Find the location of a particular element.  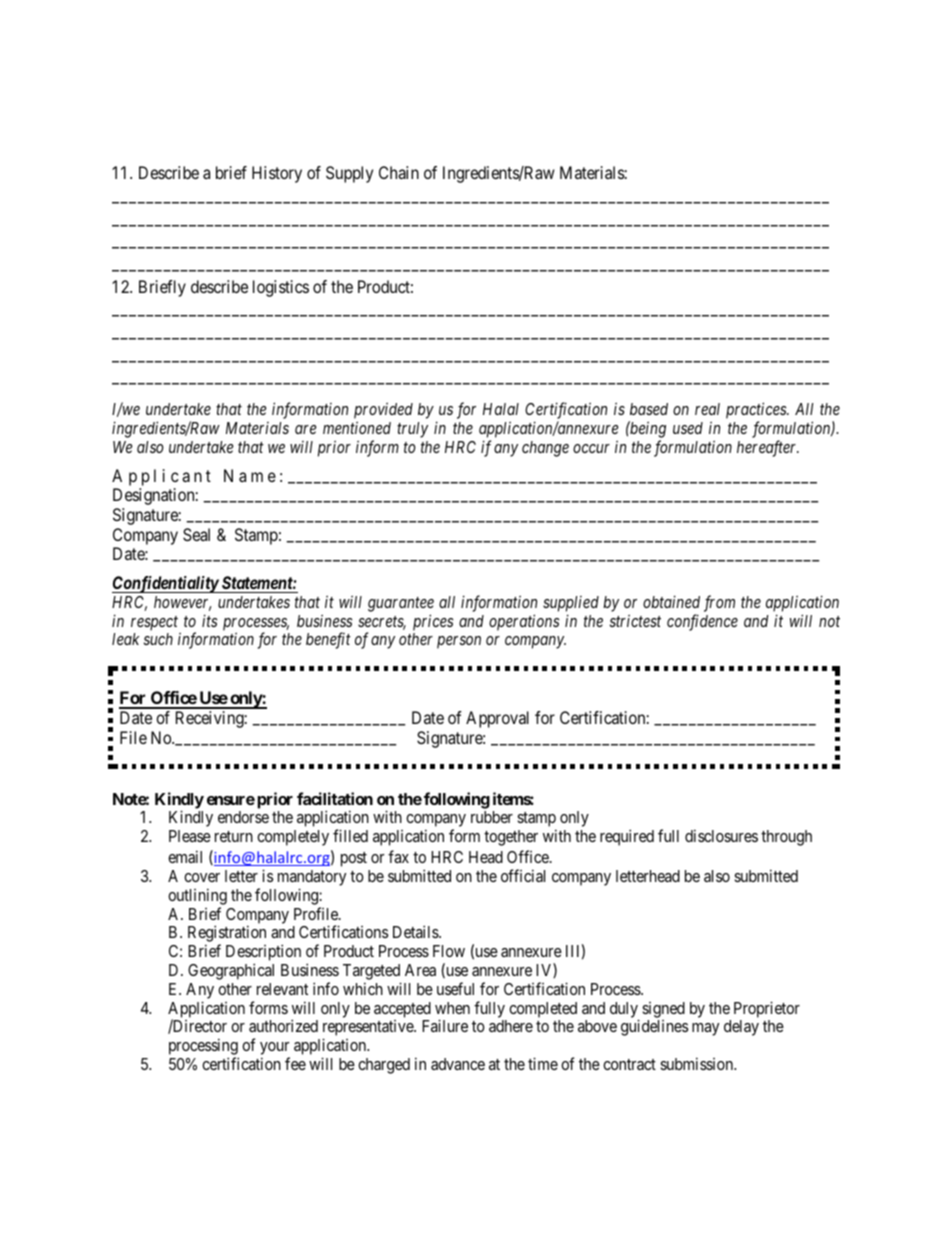

endorse is located at coordinates (243, 817).
